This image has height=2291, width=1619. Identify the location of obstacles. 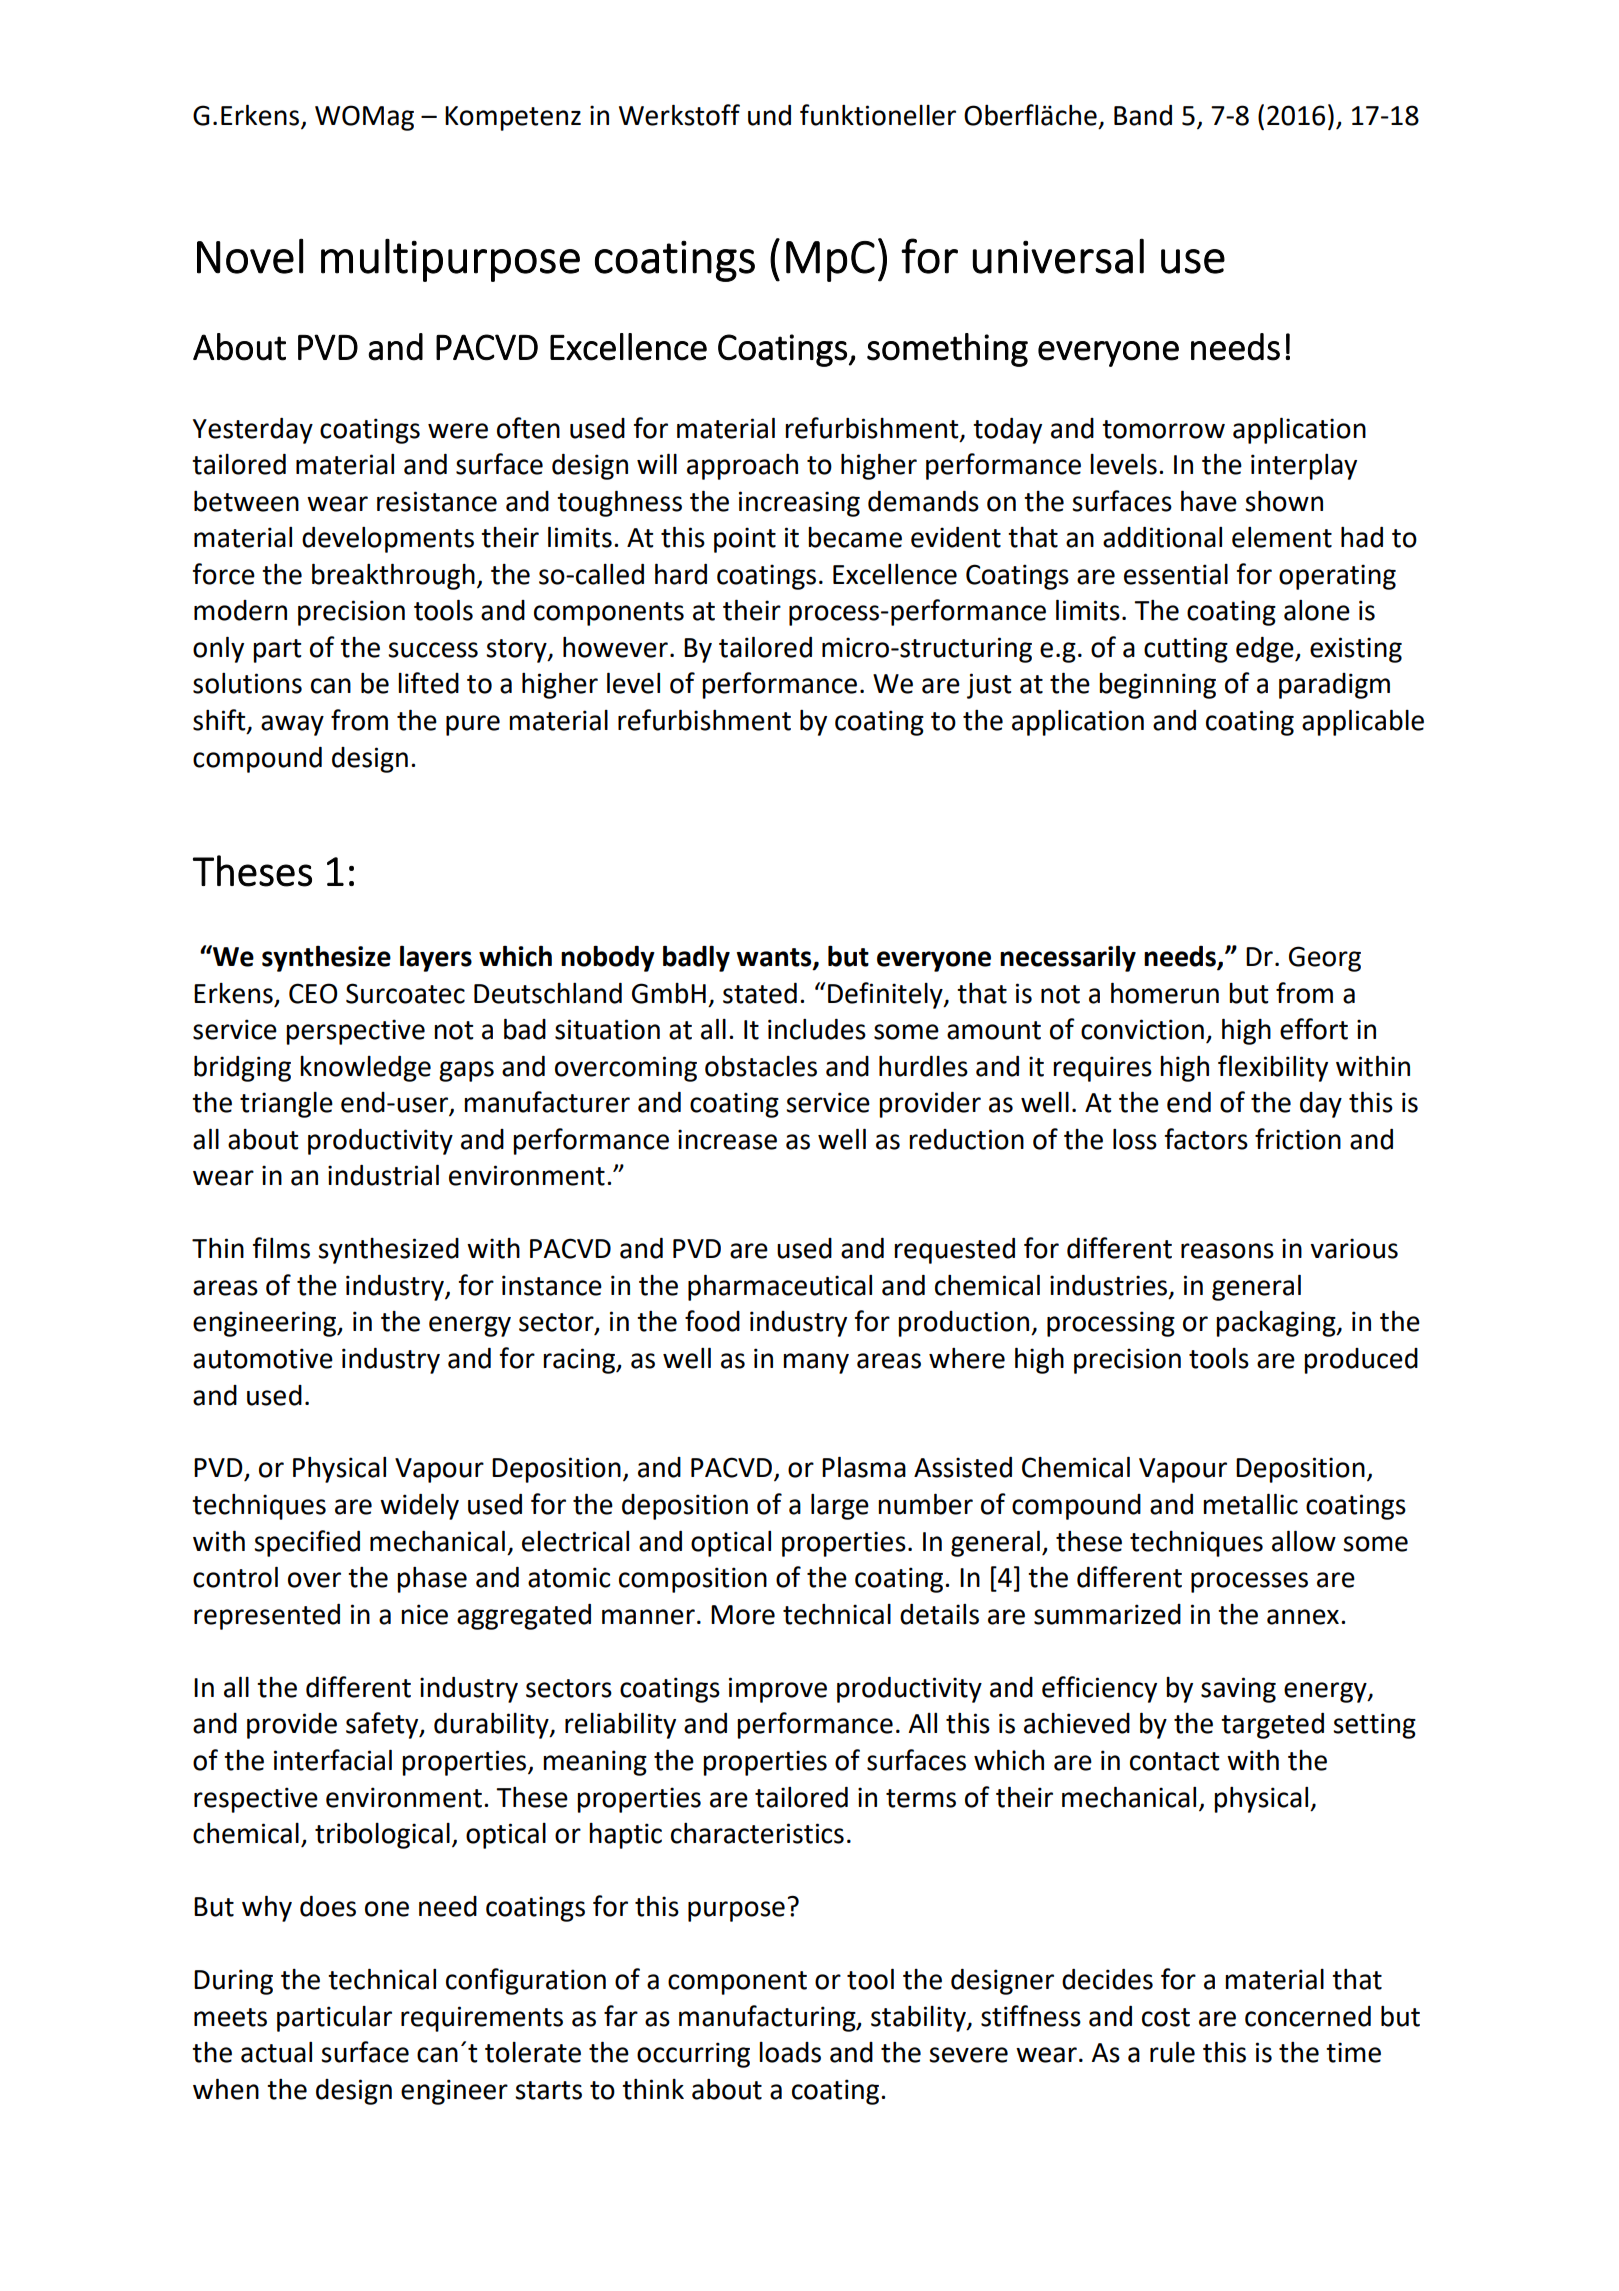
(761, 1066).
